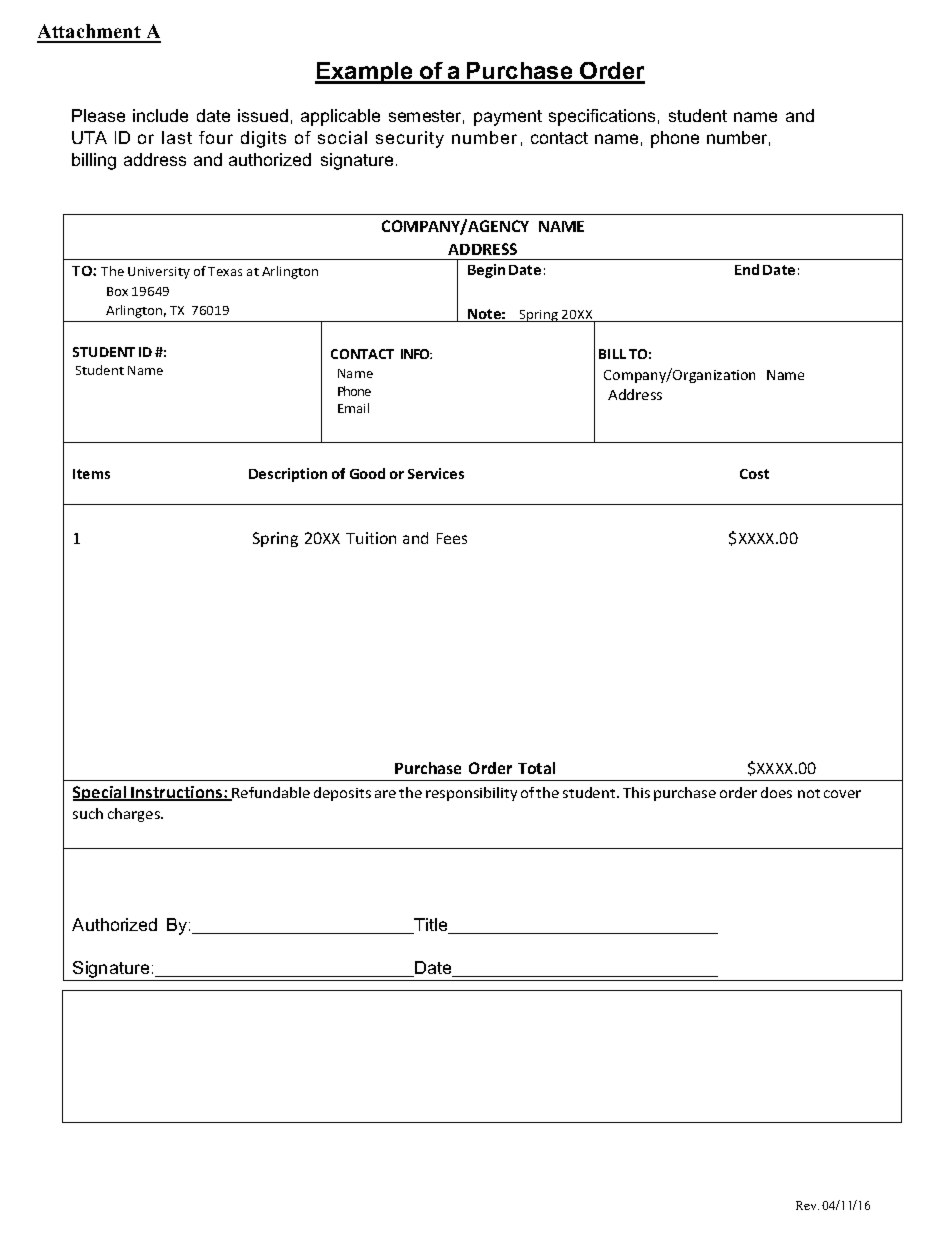 Image resolution: width=952 pixels, height=1233 pixels. Describe the element at coordinates (776, 792) in the document. I see `does` at that location.
